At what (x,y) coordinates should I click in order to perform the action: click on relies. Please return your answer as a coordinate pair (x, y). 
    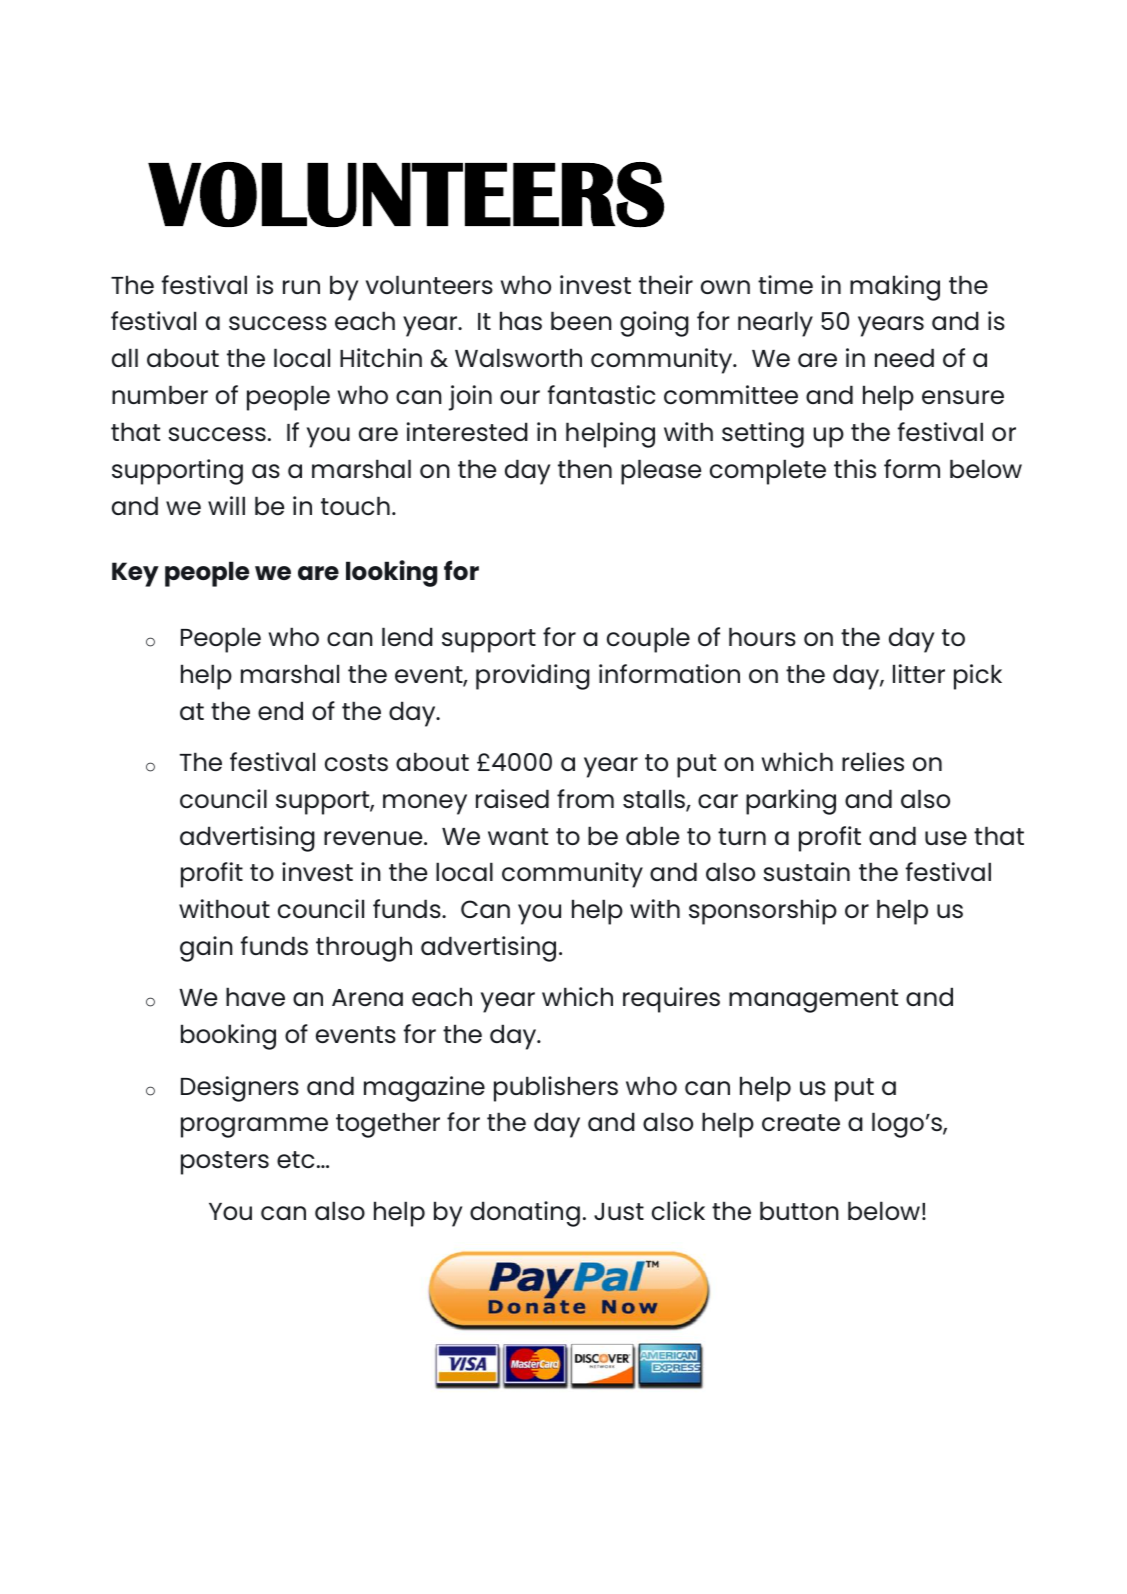
    Looking at the image, I should click on (873, 761).
